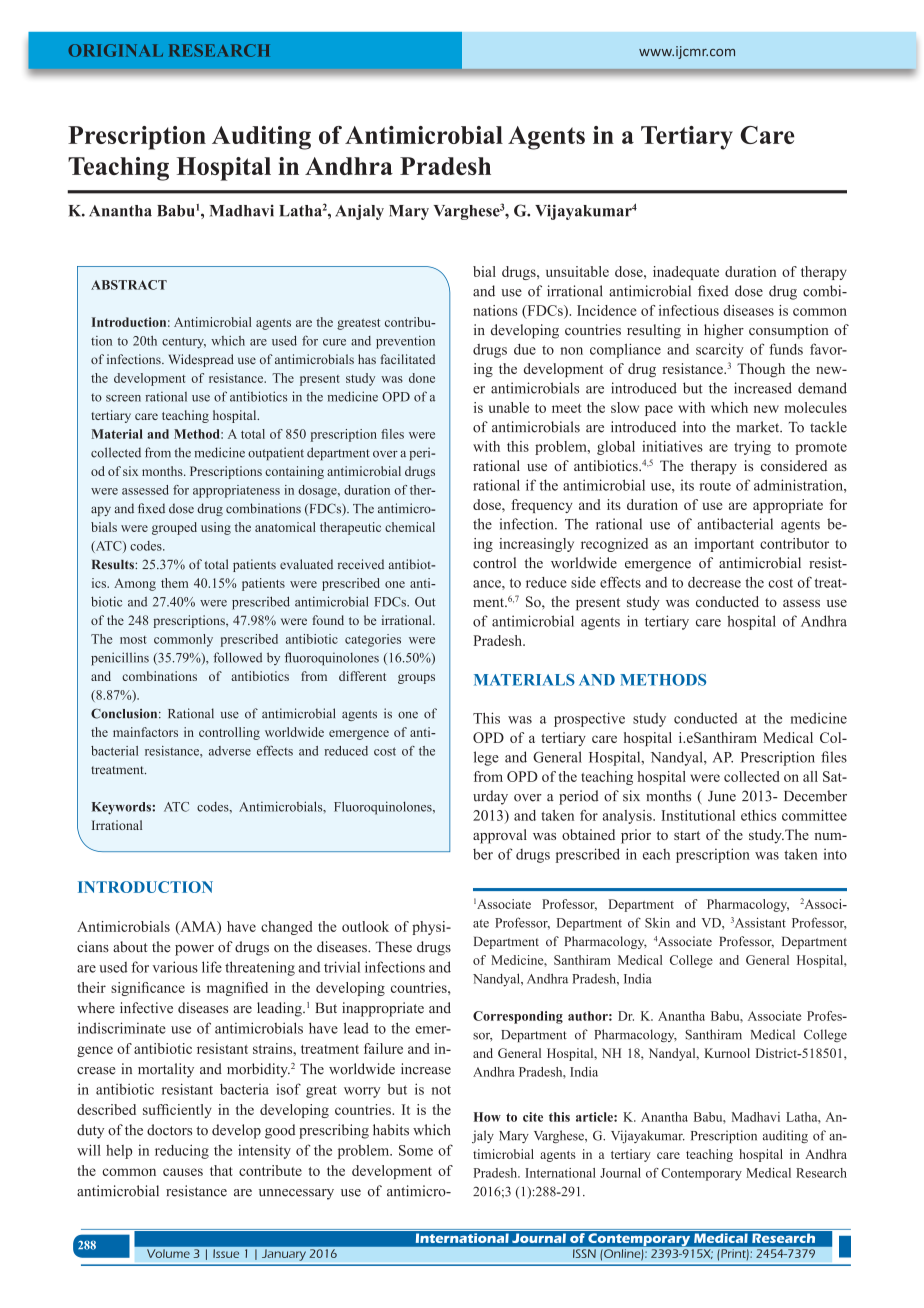 The image size is (924, 1308). Describe the element at coordinates (416, 679) in the screenshot. I see `groups` at that location.
